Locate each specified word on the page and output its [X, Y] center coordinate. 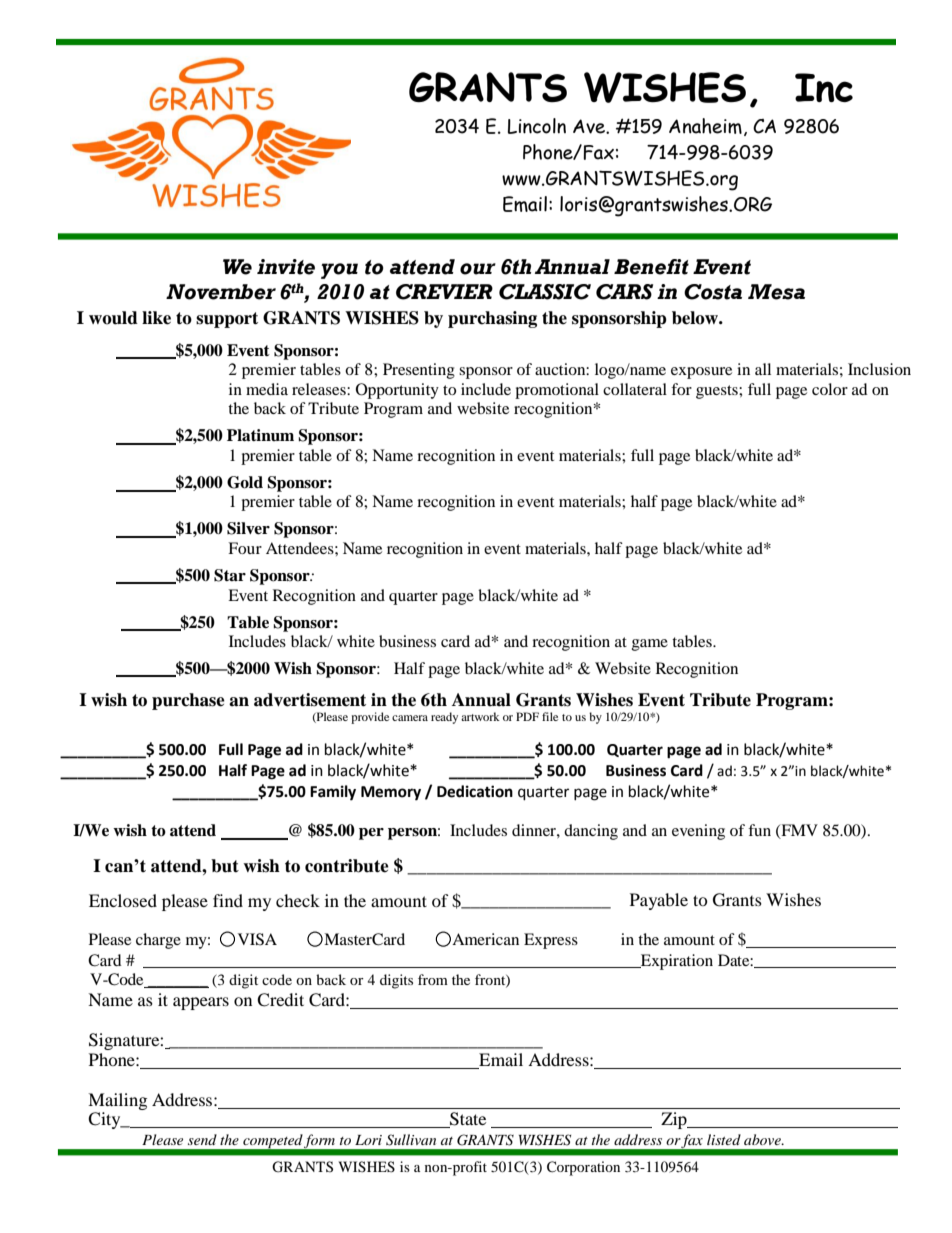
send [202, 1139]
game [650, 645]
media [267, 389]
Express [551, 941]
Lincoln [537, 126]
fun [759, 830]
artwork [480, 716]
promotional [557, 391]
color [830, 389]
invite [286, 267]
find [228, 900]
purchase [188, 701]
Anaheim [705, 126]
